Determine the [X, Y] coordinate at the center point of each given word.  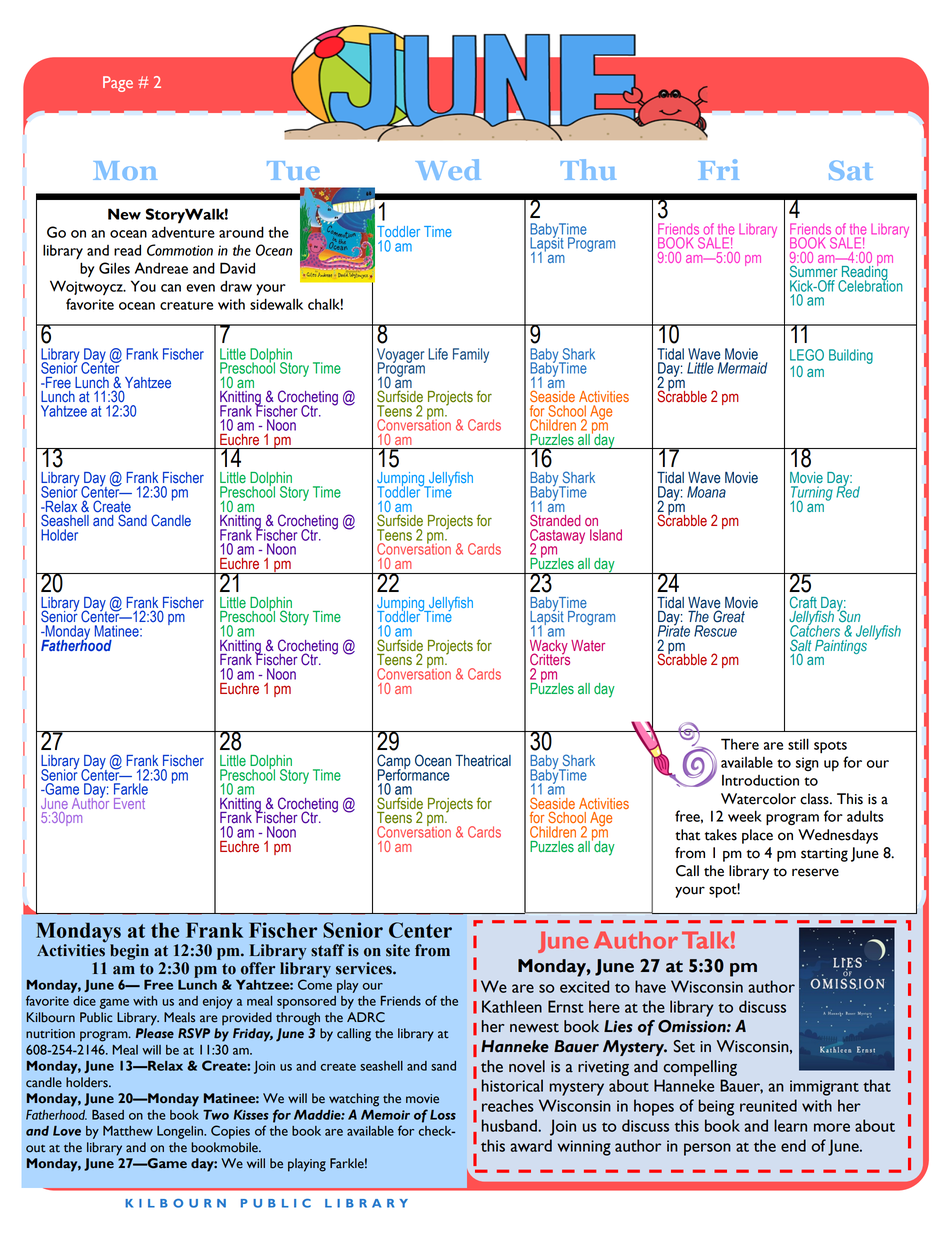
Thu [588, 169]
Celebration [870, 285]
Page [118, 84]
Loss [443, 1115]
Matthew [128, 1131]
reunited [768, 1105]
